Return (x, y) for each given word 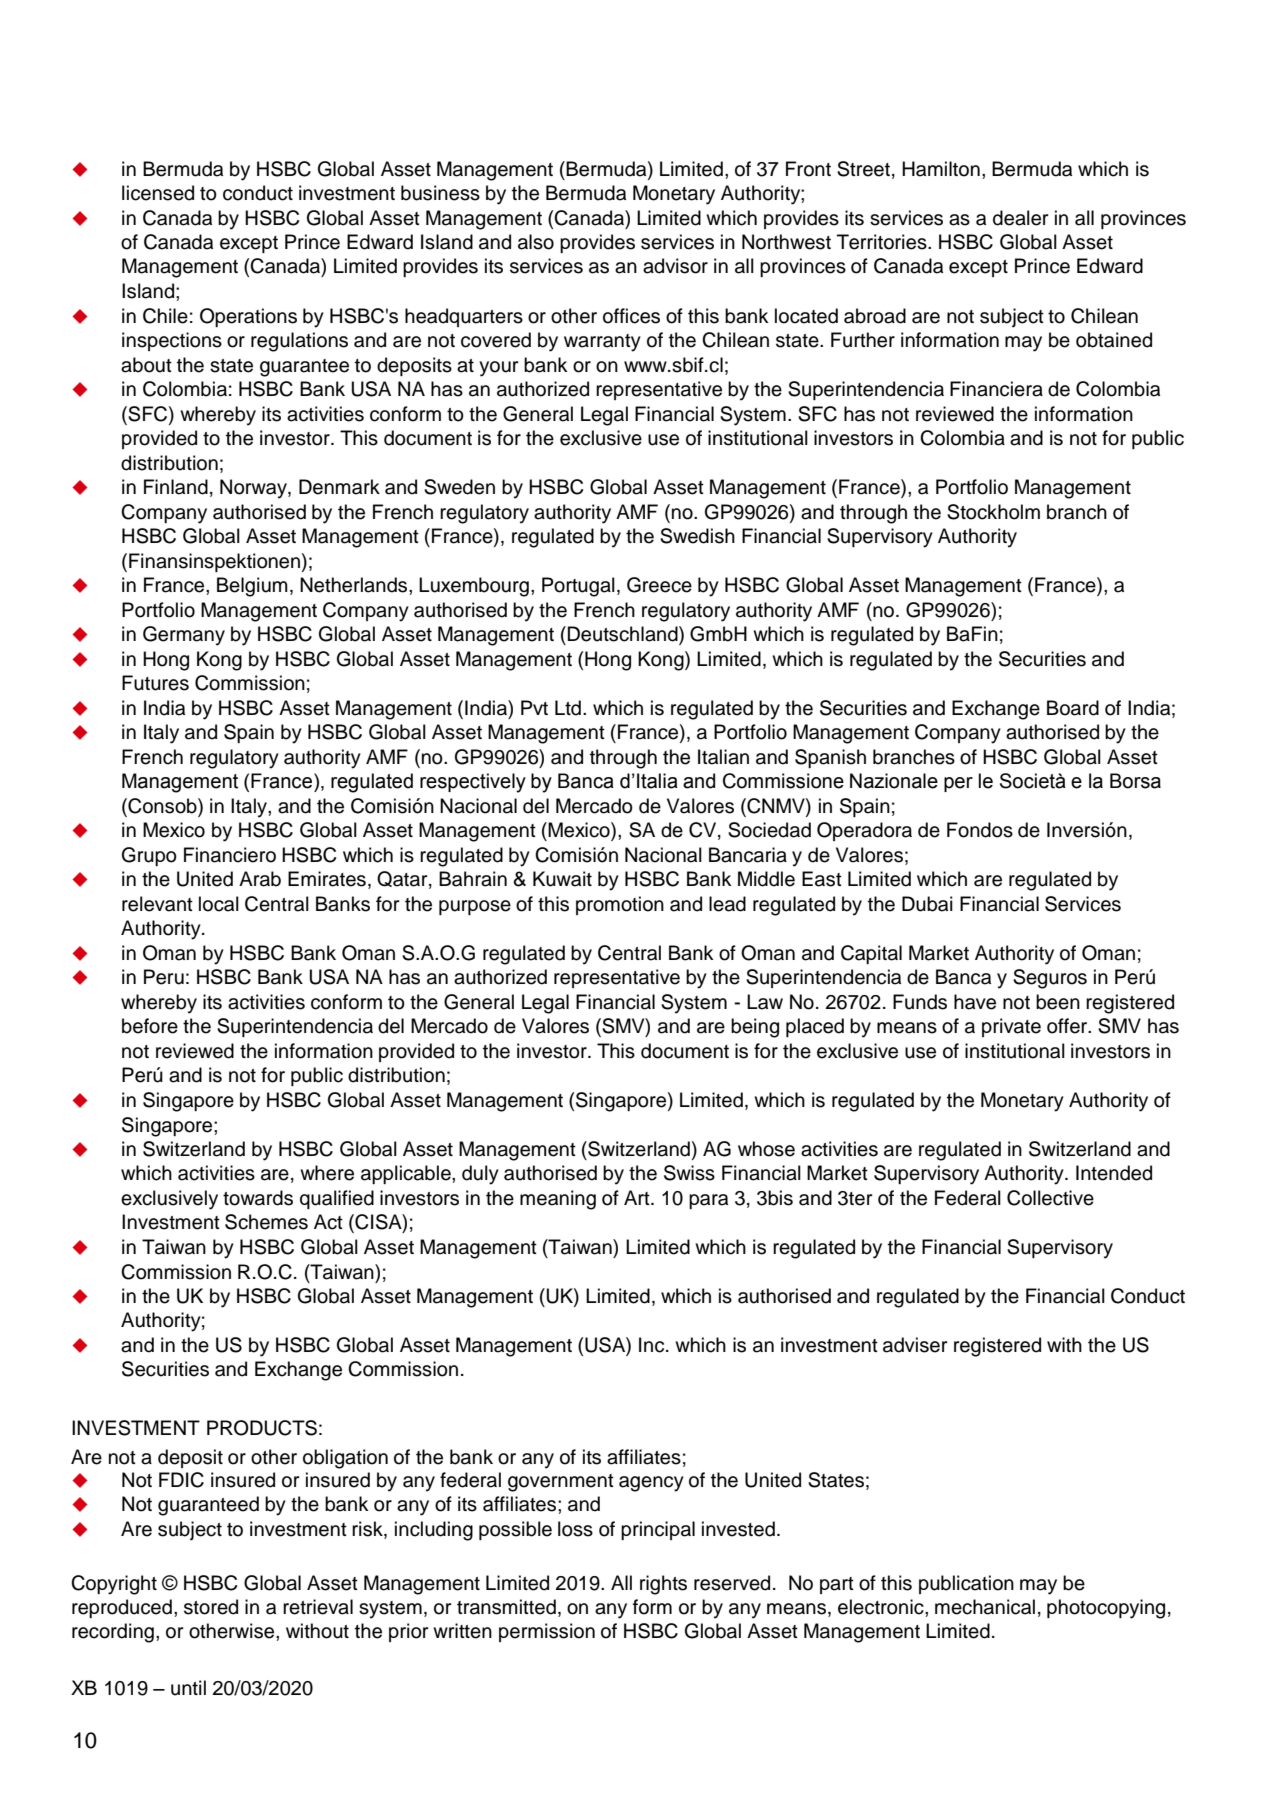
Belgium (252, 587)
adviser (915, 1345)
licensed (158, 193)
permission (547, 1632)
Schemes (266, 1222)
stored (211, 1607)
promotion (620, 905)
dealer (1020, 218)
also (536, 242)
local (219, 904)
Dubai (927, 904)
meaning (558, 1200)
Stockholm (993, 512)
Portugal (578, 587)
